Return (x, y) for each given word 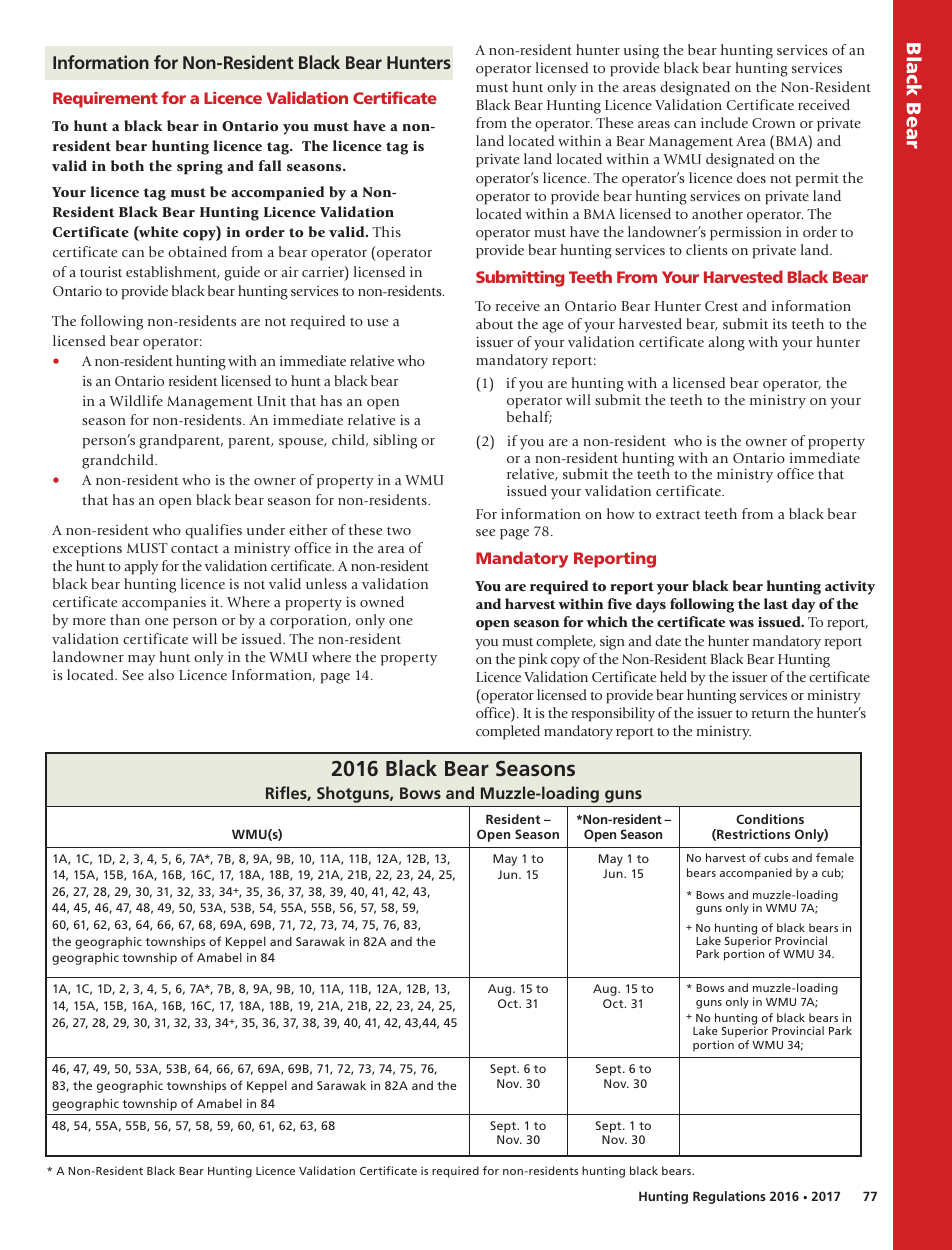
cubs (776, 857)
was (741, 623)
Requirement (105, 100)
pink (533, 660)
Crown (773, 123)
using (641, 52)
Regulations (729, 1197)
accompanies (164, 604)
